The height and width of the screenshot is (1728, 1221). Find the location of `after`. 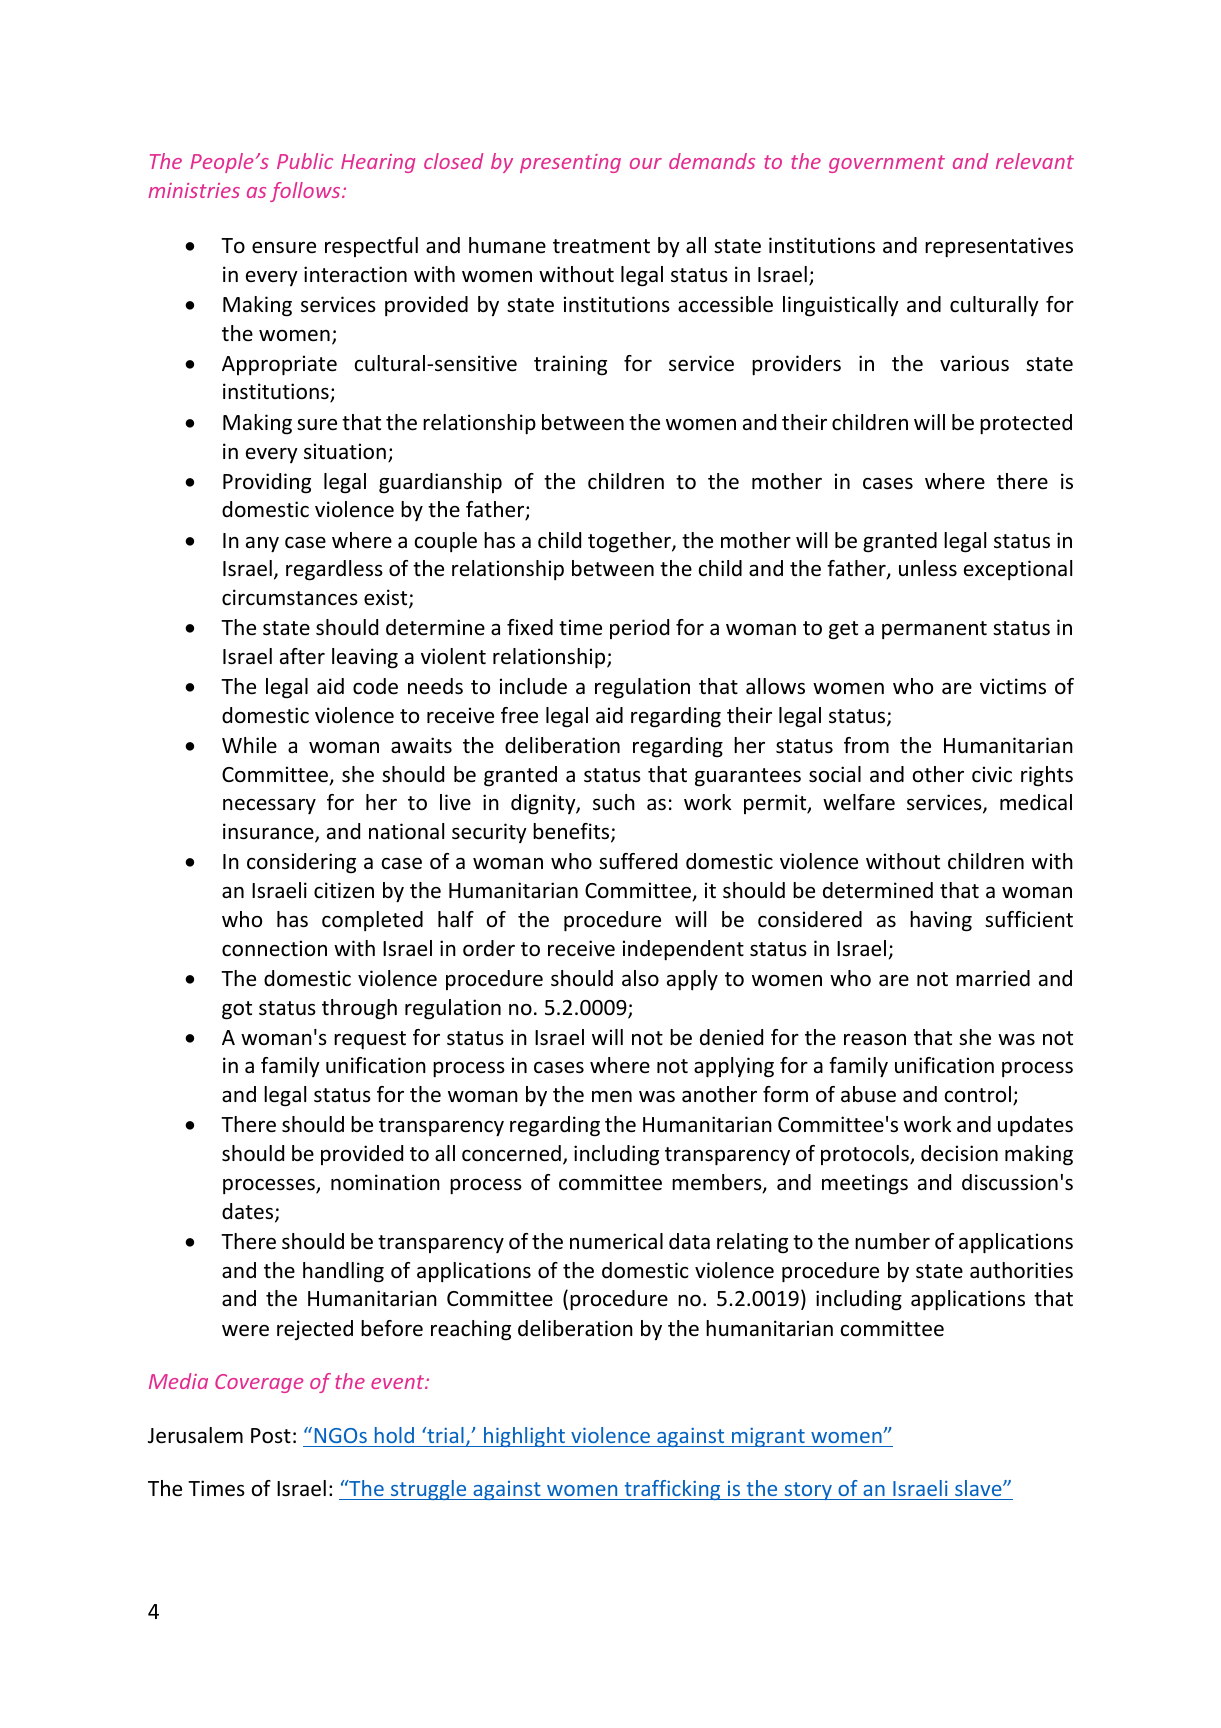

after is located at coordinates (302, 656).
